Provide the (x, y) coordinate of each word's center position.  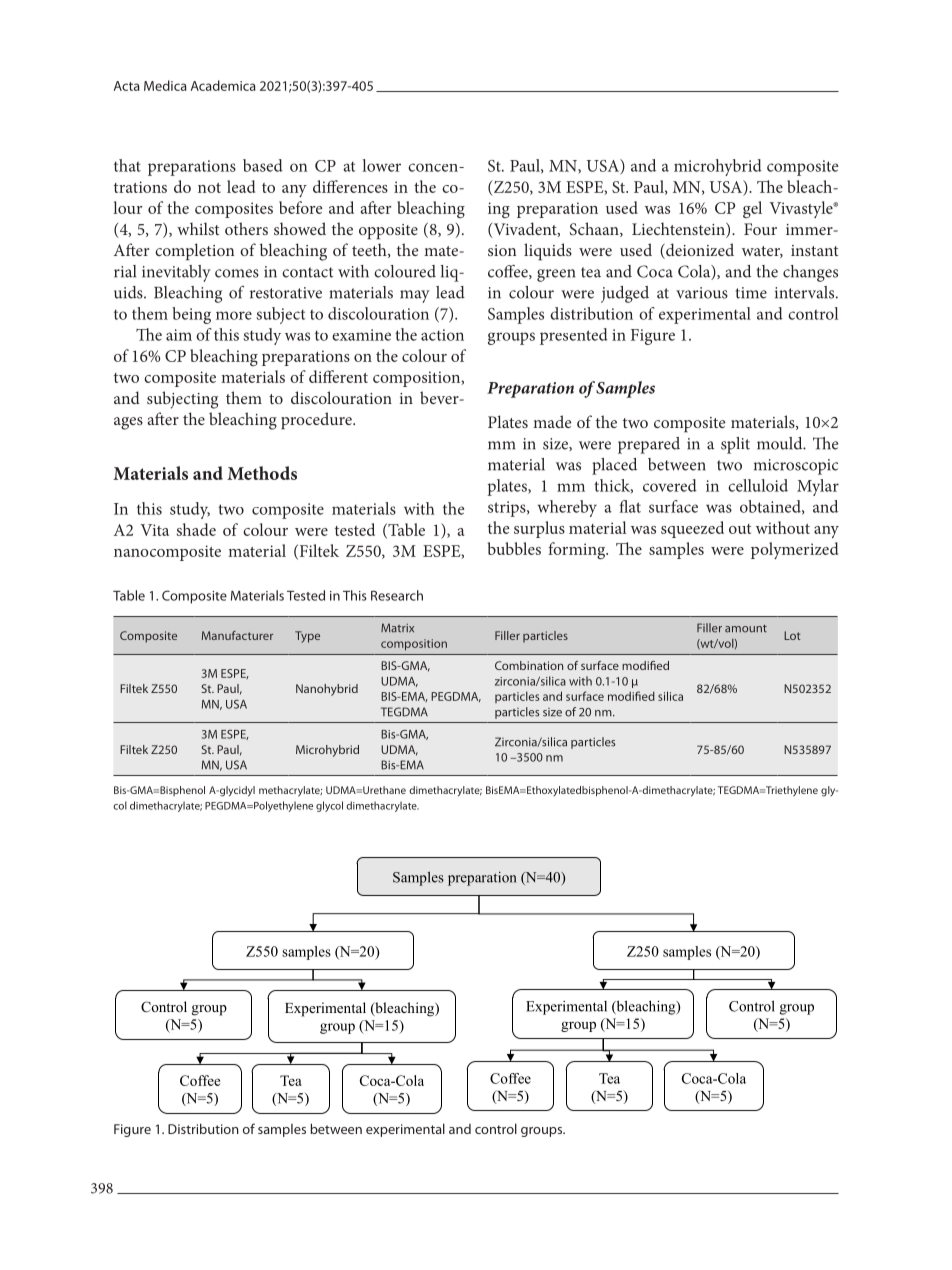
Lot (792, 635)
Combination (529, 665)
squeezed (692, 529)
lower (381, 165)
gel (752, 209)
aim (179, 335)
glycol (329, 806)
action (442, 335)
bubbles (514, 548)
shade (196, 529)
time (751, 293)
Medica (165, 85)
